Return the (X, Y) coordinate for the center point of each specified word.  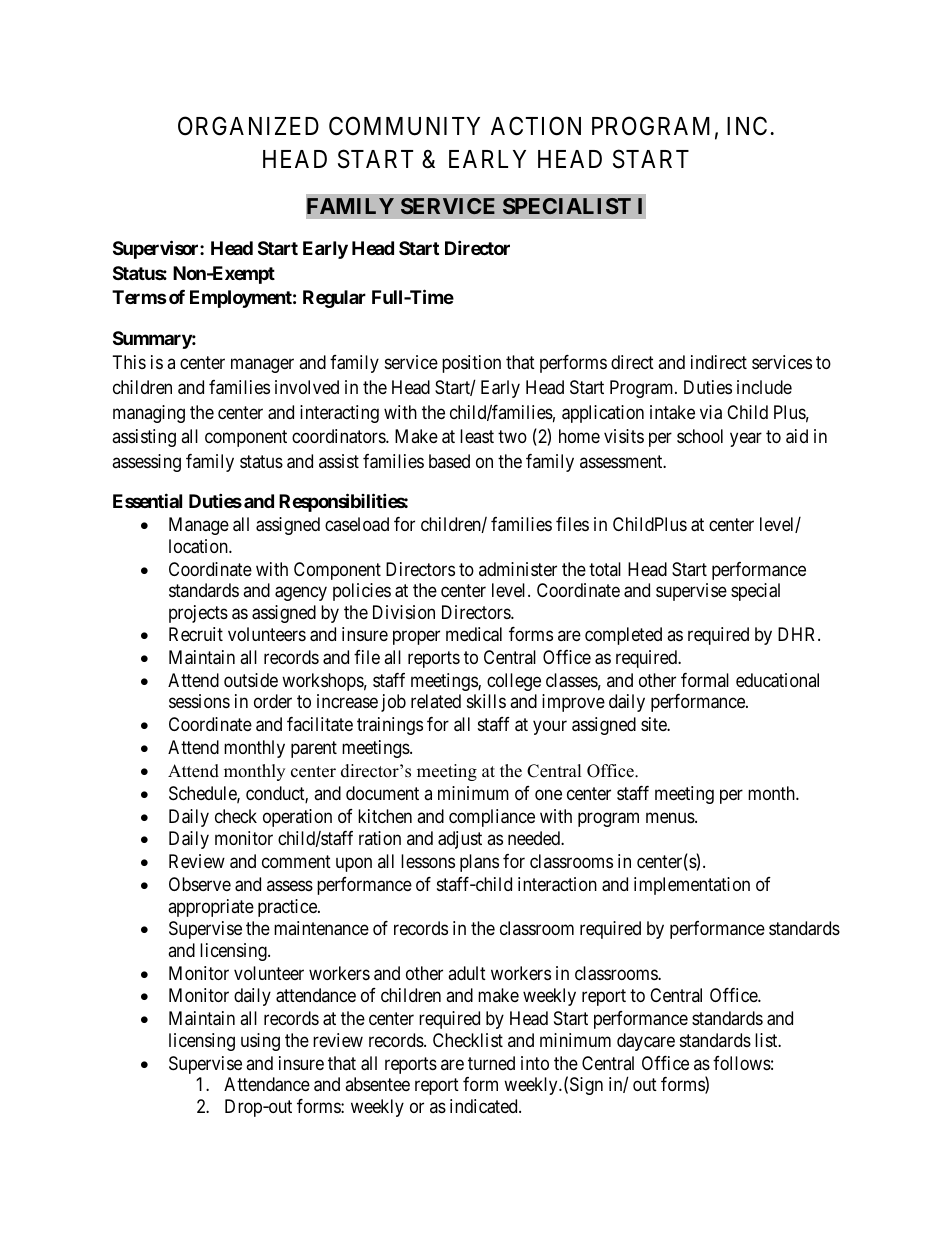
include (764, 387)
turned (491, 1063)
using (260, 1042)
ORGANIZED (248, 126)
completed (623, 636)
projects (198, 614)
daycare (646, 1042)
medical (474, 634)
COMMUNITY (404, 126)
